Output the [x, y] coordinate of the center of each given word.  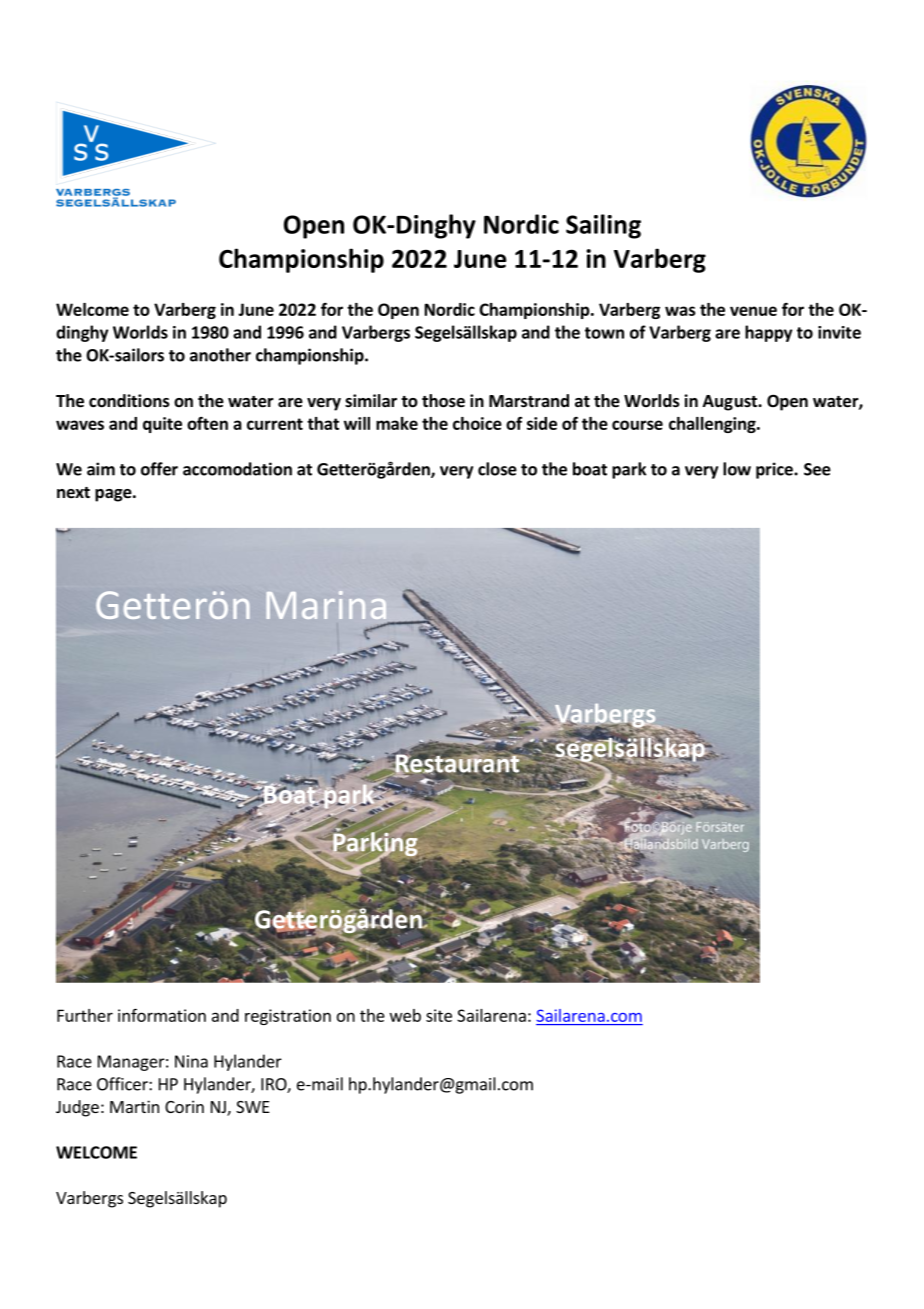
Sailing [603, 226]
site [439, 1015]
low [737, 469]
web [405, 1015]
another [220, 355]
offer [159, 469]
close [497, 469]
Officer [123, 1084]
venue [753, 311]
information [162, 1015]
